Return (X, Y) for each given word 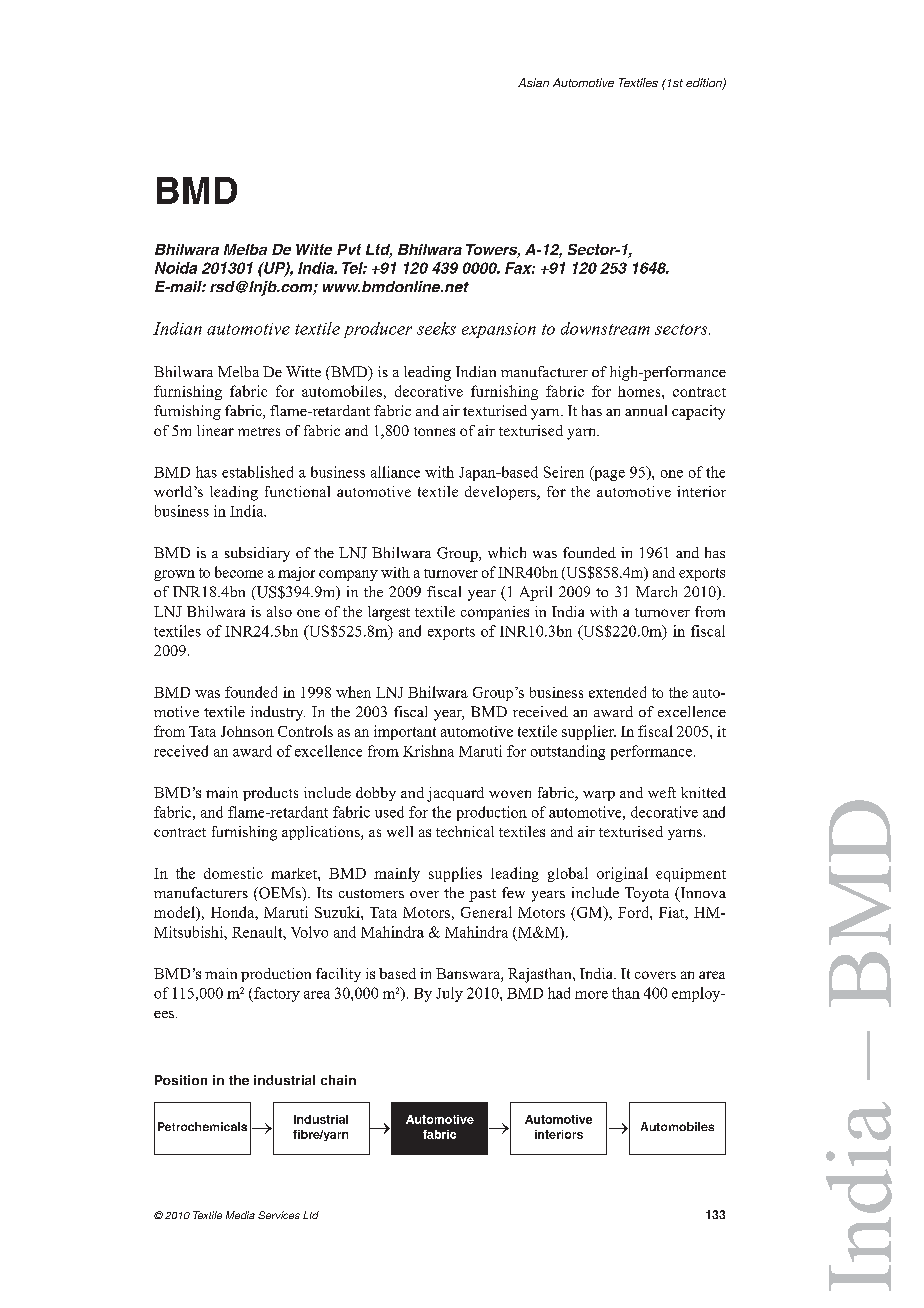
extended (617, 692)
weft (662, 792)
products (270, 794)
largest (389, 613)
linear (215, 430)
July (449, 994)
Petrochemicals (202, 1126)
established (257, 472)
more (591, 995)
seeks (436, 328)
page (608, 474)
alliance (395, 472)
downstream (605, 328)
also (279, 611)
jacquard (455, 794)
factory (276, 994)
